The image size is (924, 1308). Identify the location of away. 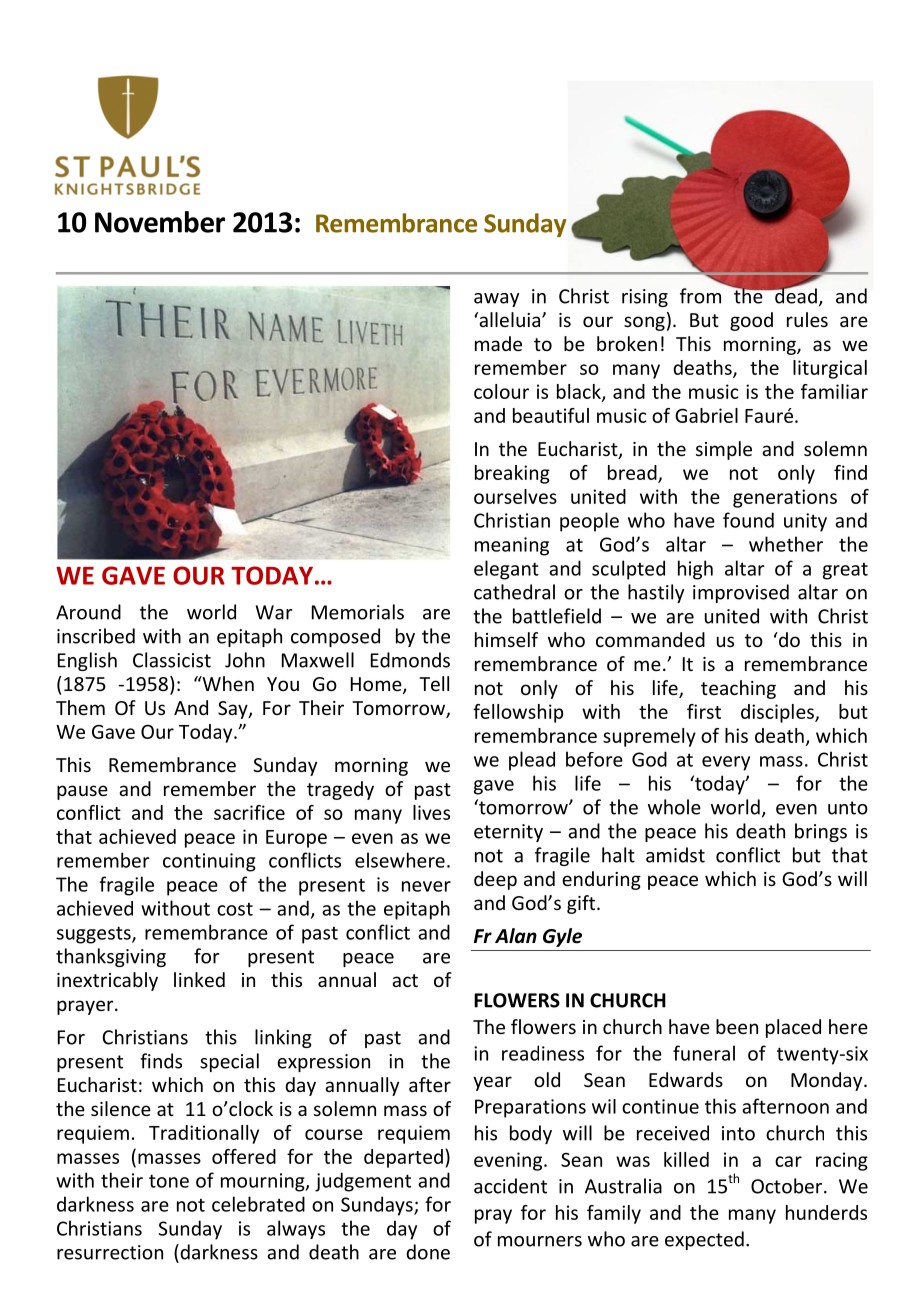
(496, 300).
